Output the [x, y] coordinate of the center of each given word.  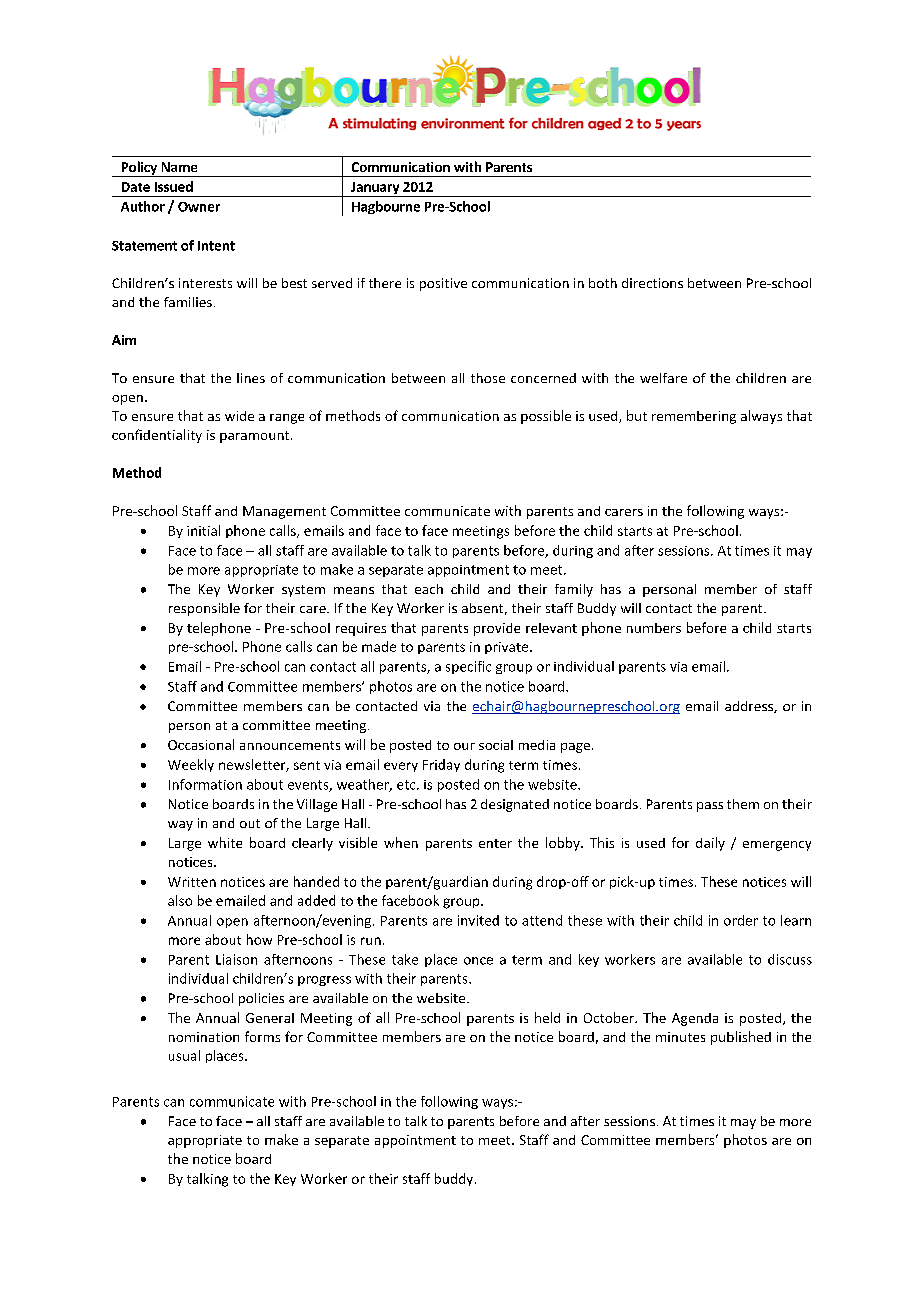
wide [239, 416]
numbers [654, 628]
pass [710, 807]
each [429, 589]
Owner [199, 207]
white [225, 842]
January [375, 189]
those [488, 378]
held [547, 1017]
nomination [204, 1037]
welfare [663, 378]
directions [652, 283]
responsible [204, 609]
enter [495, 843]
